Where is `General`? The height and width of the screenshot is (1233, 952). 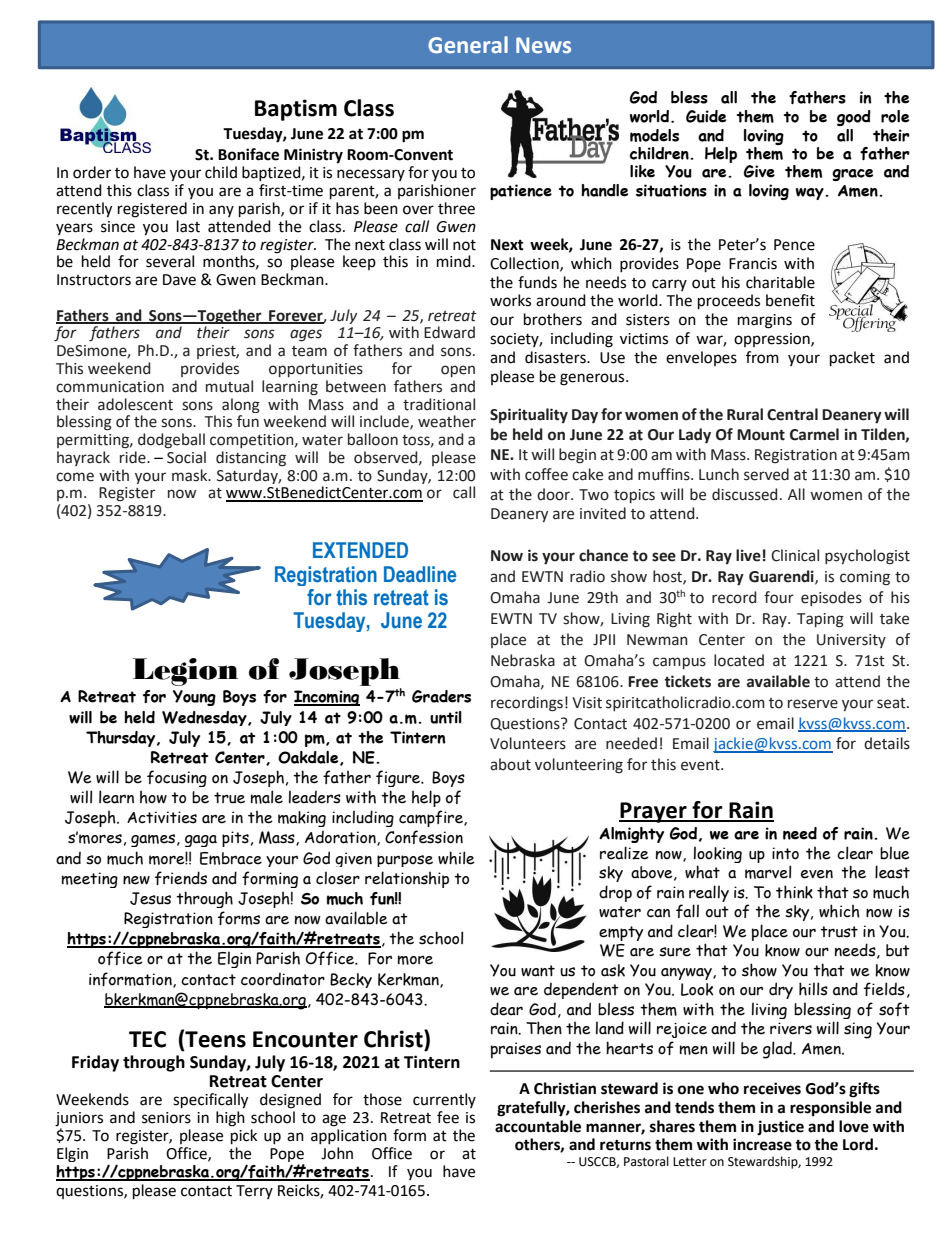
General is located at coordinates (468, 45).
